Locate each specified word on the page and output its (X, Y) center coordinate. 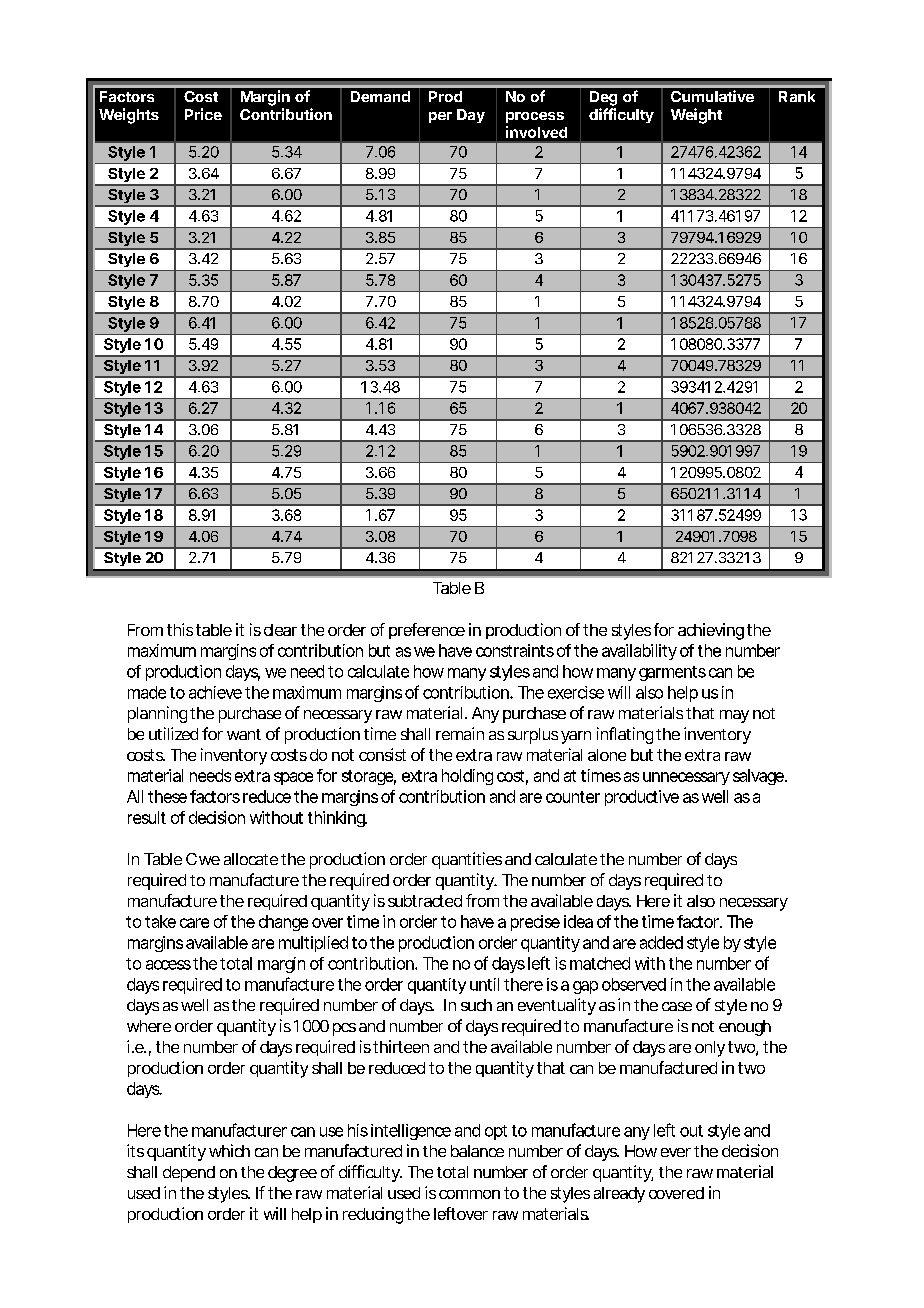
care (194, 923)
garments (672, 673)
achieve (215, 692)
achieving (711, 631)
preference (427, 631)
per (440, 117)
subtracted (425, 901)
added (661, 942)
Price (203, 114)
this (180, 629)
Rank (797, 96)
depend (189, 1174)
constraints (515, 650)
